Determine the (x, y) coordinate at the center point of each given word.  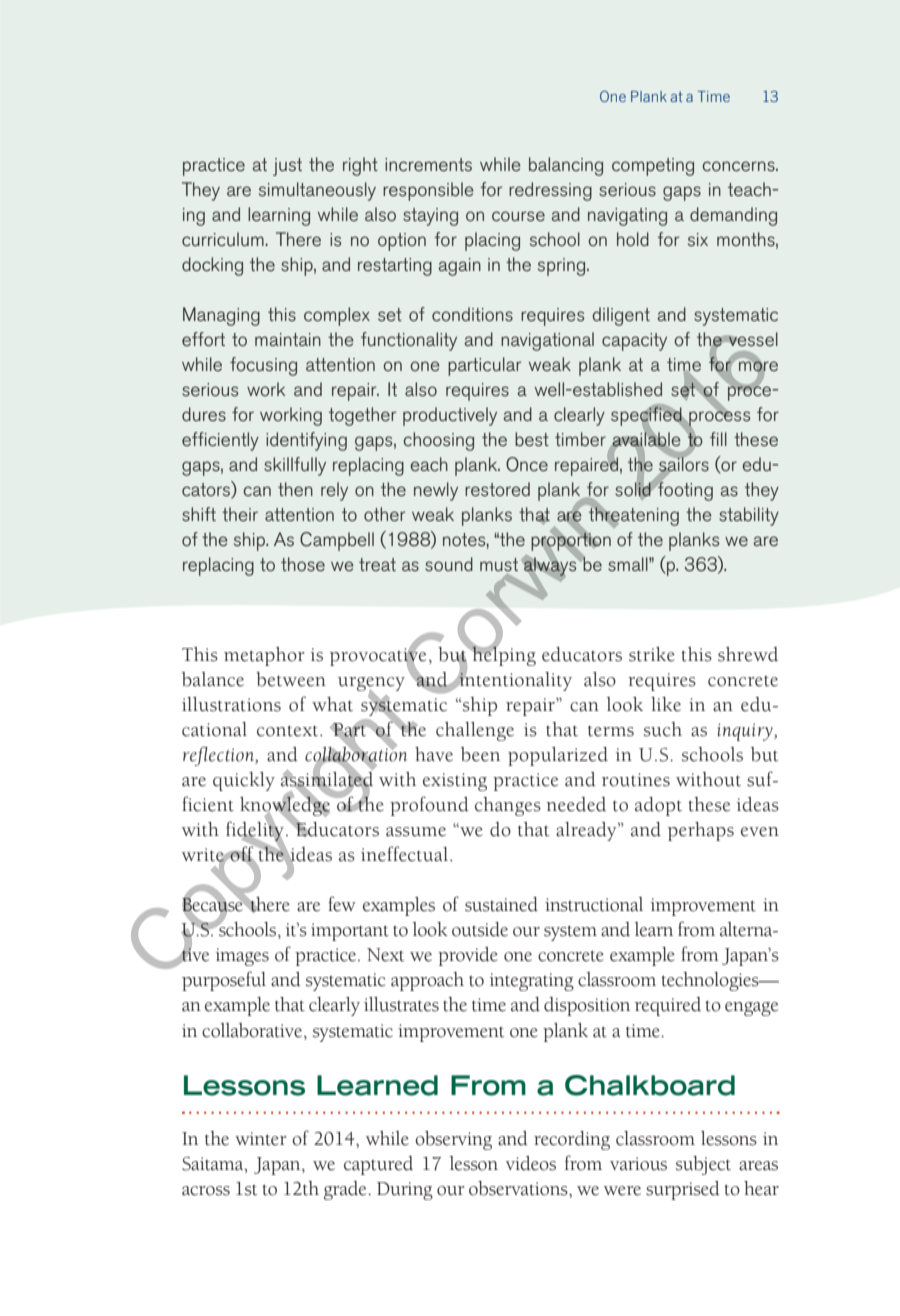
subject (703, 1165)
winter (261, 1139)
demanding (733, 216)
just (287, 167)
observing (453, 1140)
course (518, 216)
